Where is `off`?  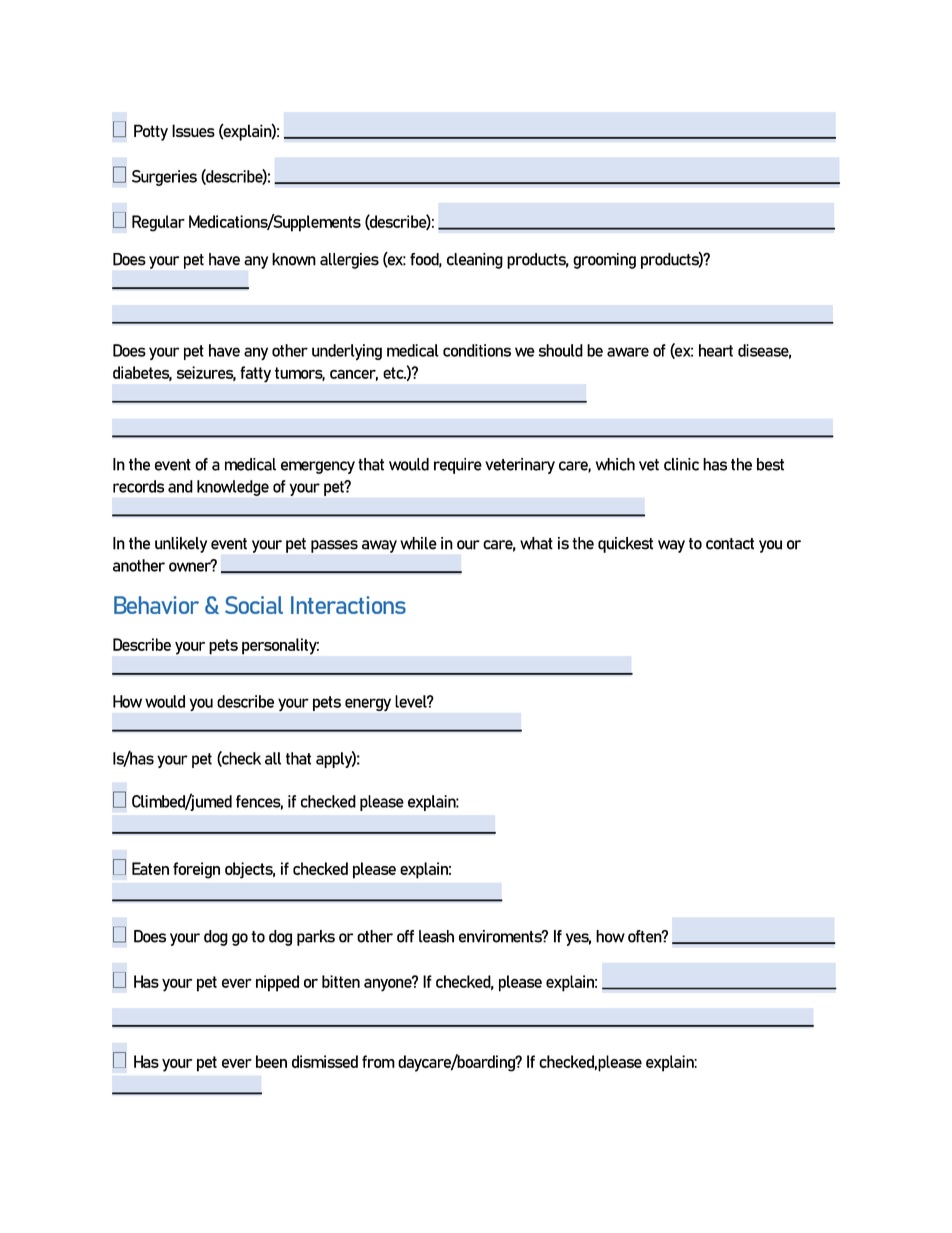
off is located at coordinates (405, 936).
